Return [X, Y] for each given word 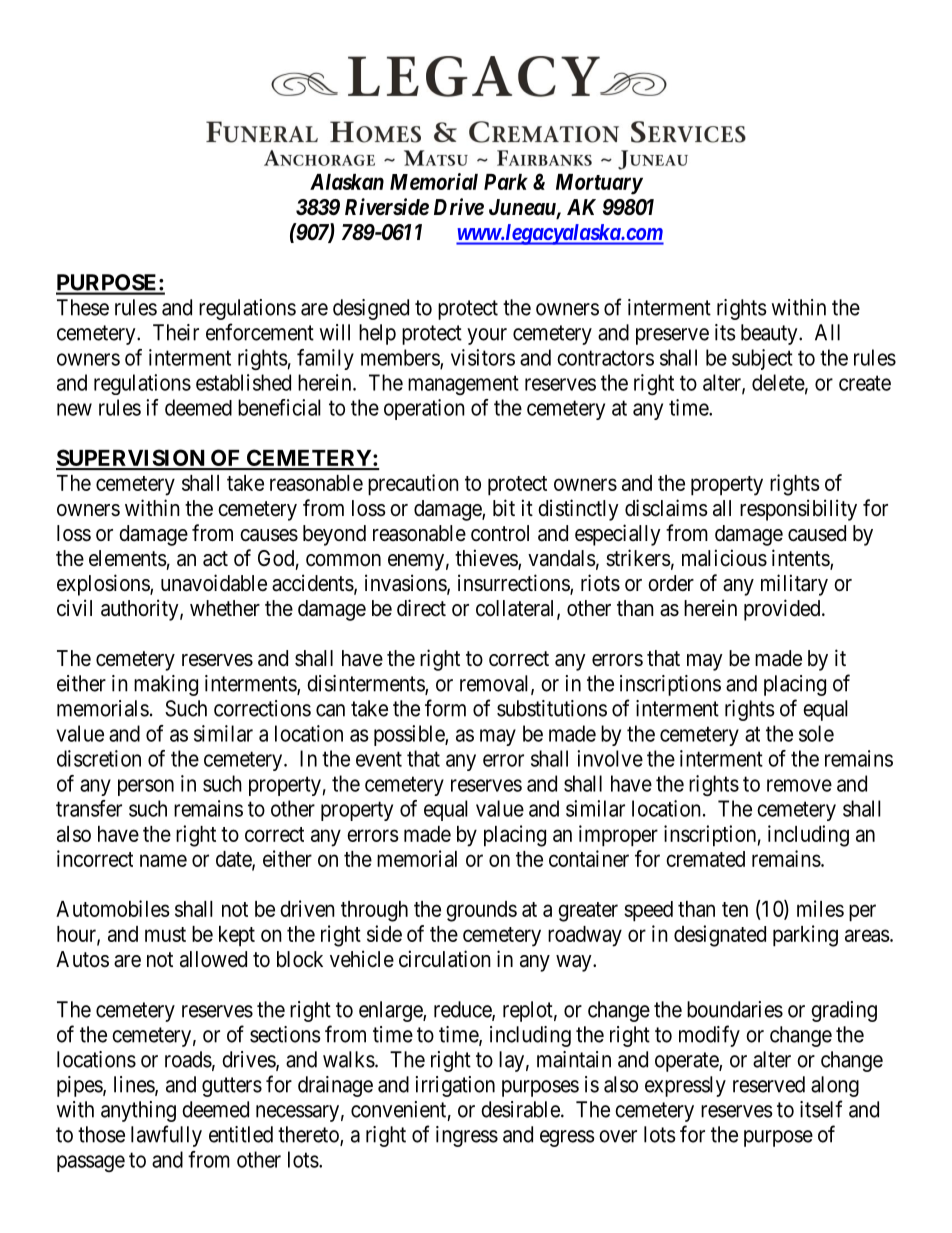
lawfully [166, 1136]
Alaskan [347, 182]
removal [496, 684]
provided [783, 610]
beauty [770, 334]
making [166, 685]
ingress [467, 1136]
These [83, 307]
